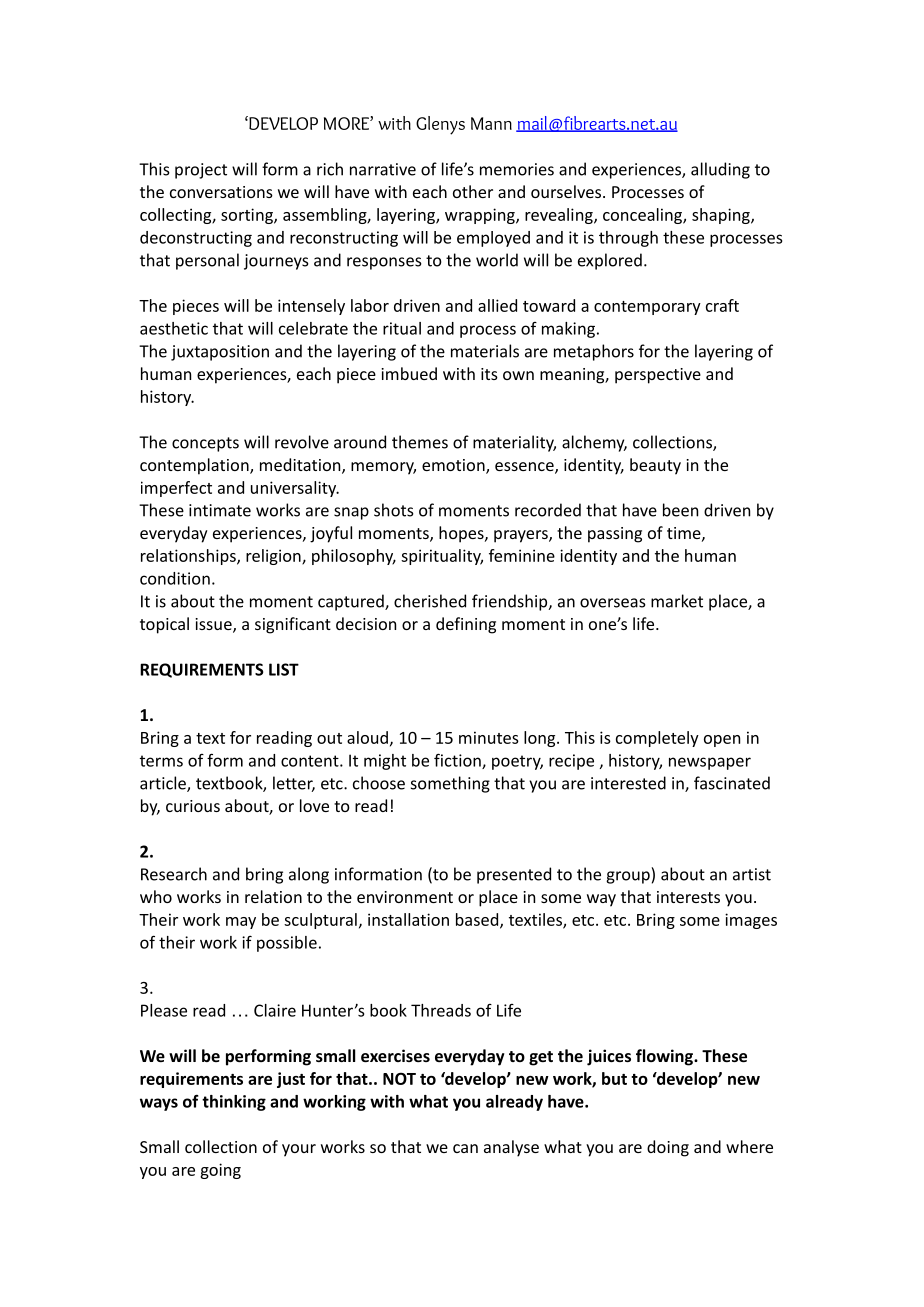 The width and height of the screenshot is (924, 1307). What do you see at coordinates (220, 1171) in the screenshot?
I see `going` at bounding box center [220, 1171].
